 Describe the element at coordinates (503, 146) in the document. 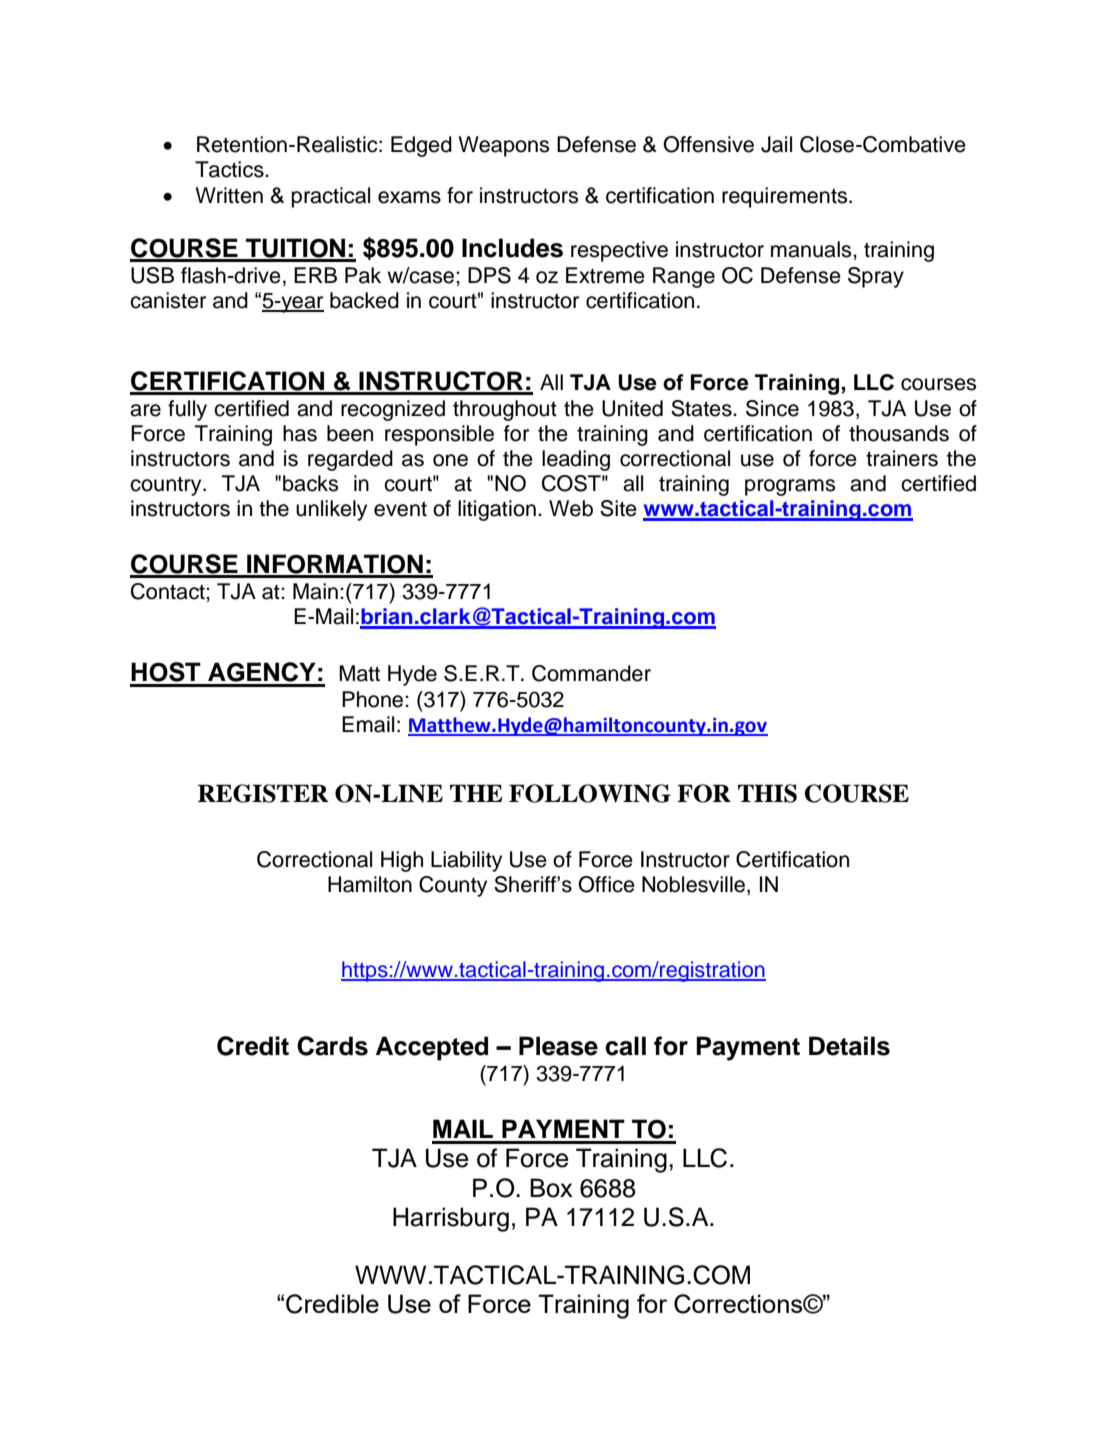

I see `Weapons` at that location.
